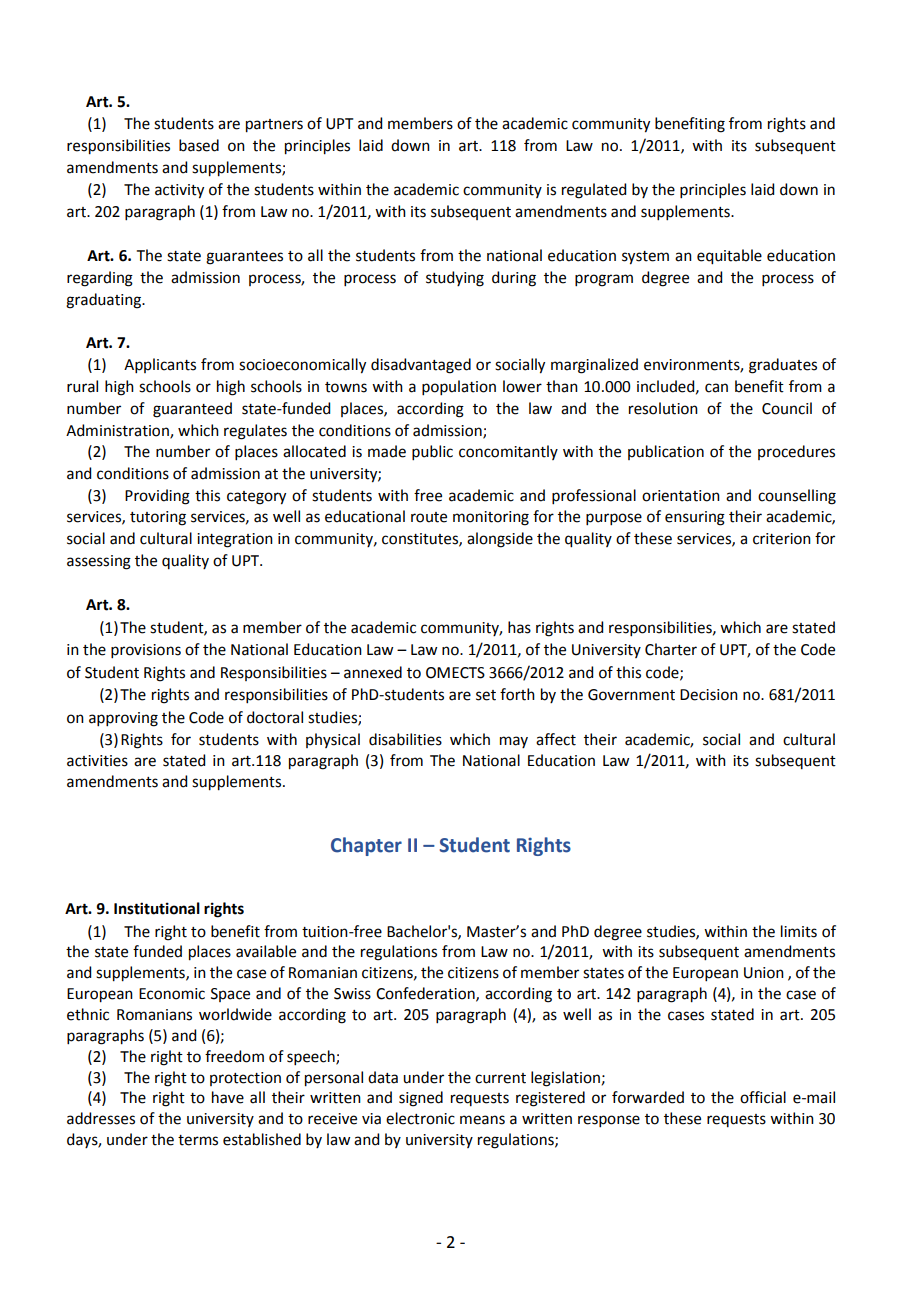 This screenshot has width=924, height=1308. What do you see at coordinates (198, 1140) in the screenshot?
I see `terms` at bounding box center [198, 1140].
